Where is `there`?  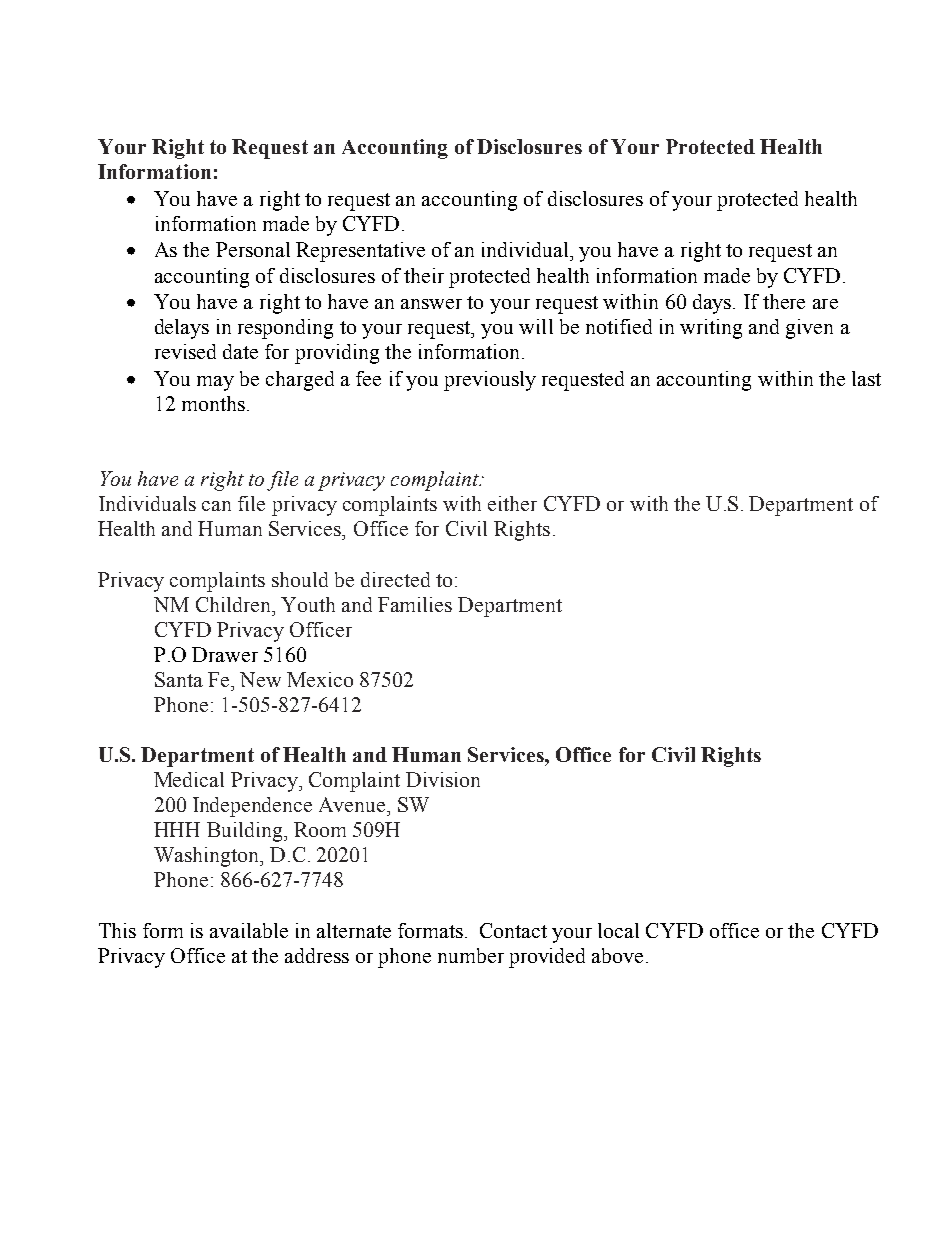 there is located at coordinates (784, 301).
